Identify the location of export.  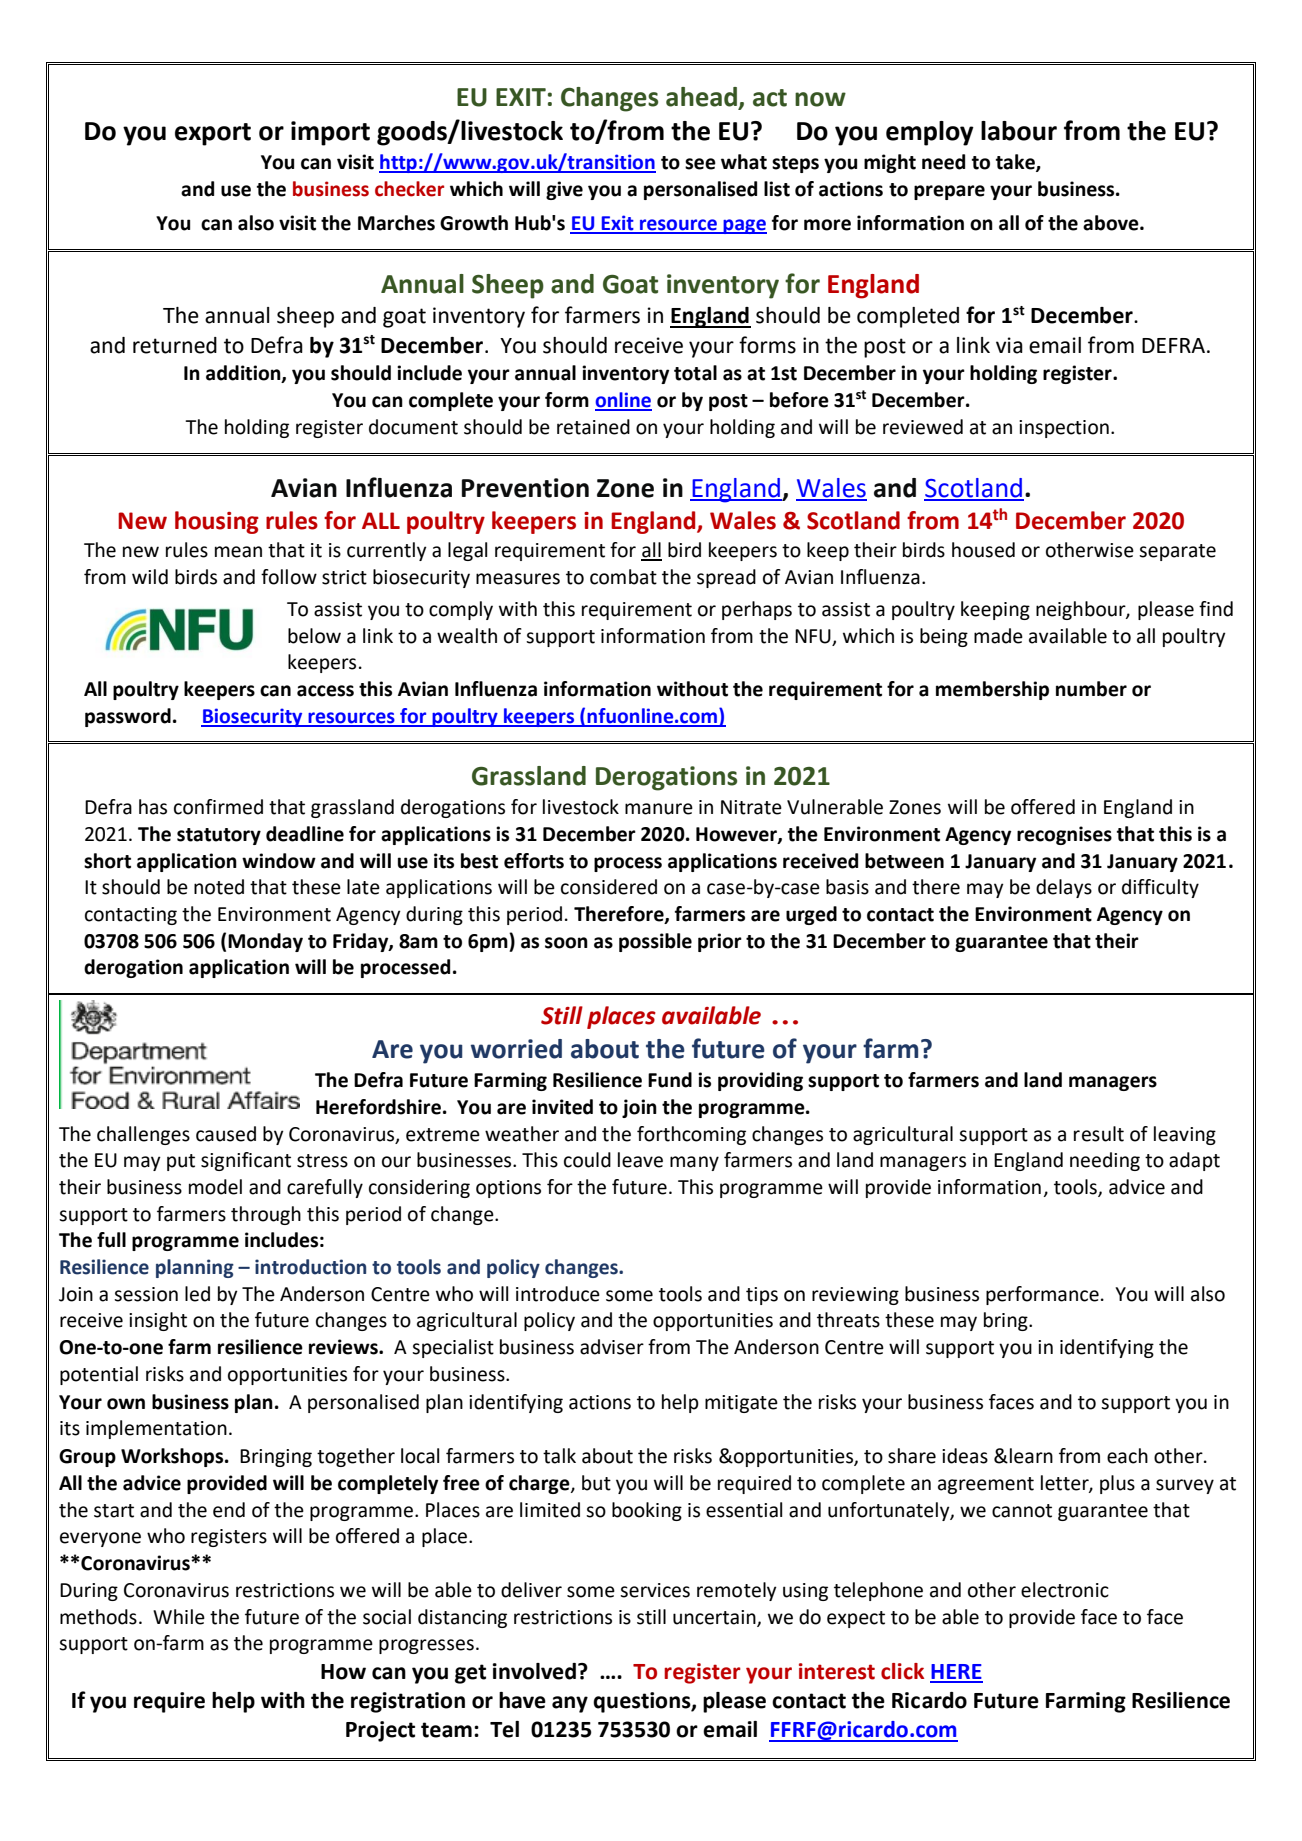
(213, 134).
